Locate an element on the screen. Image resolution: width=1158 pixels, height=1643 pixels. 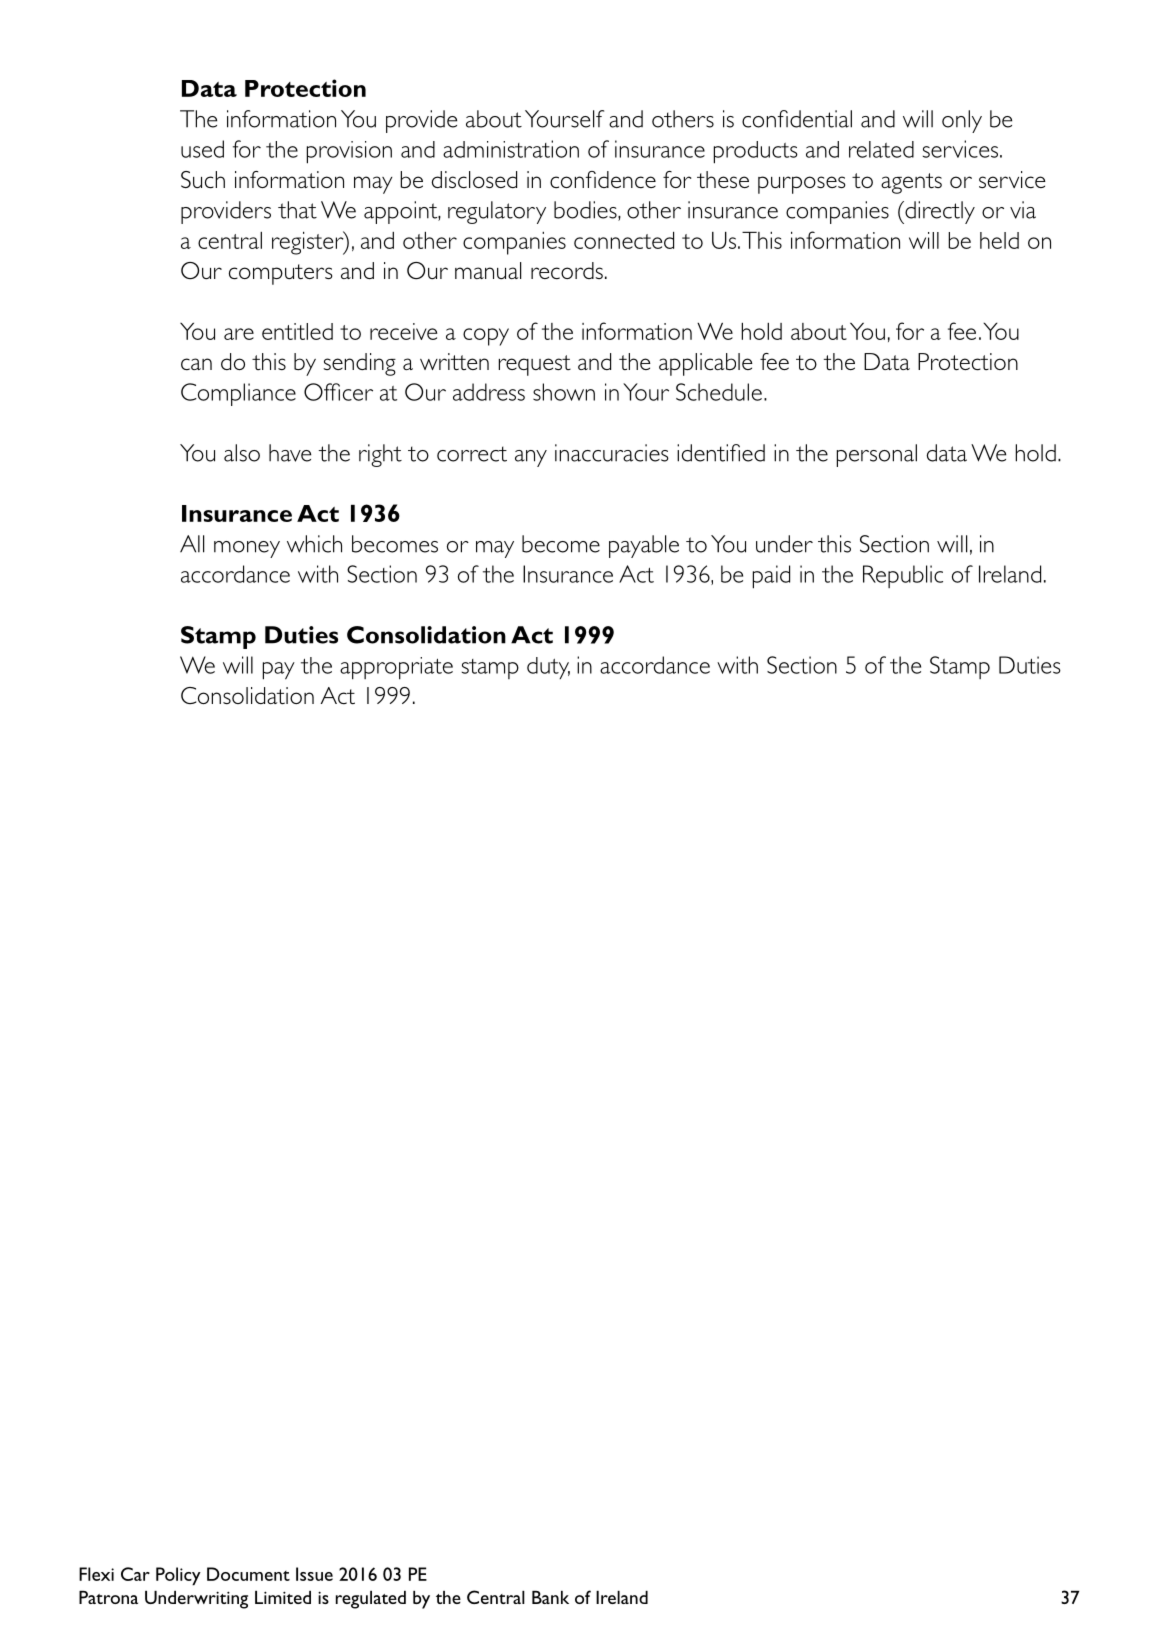
any is located at coordinates (531, 458).
